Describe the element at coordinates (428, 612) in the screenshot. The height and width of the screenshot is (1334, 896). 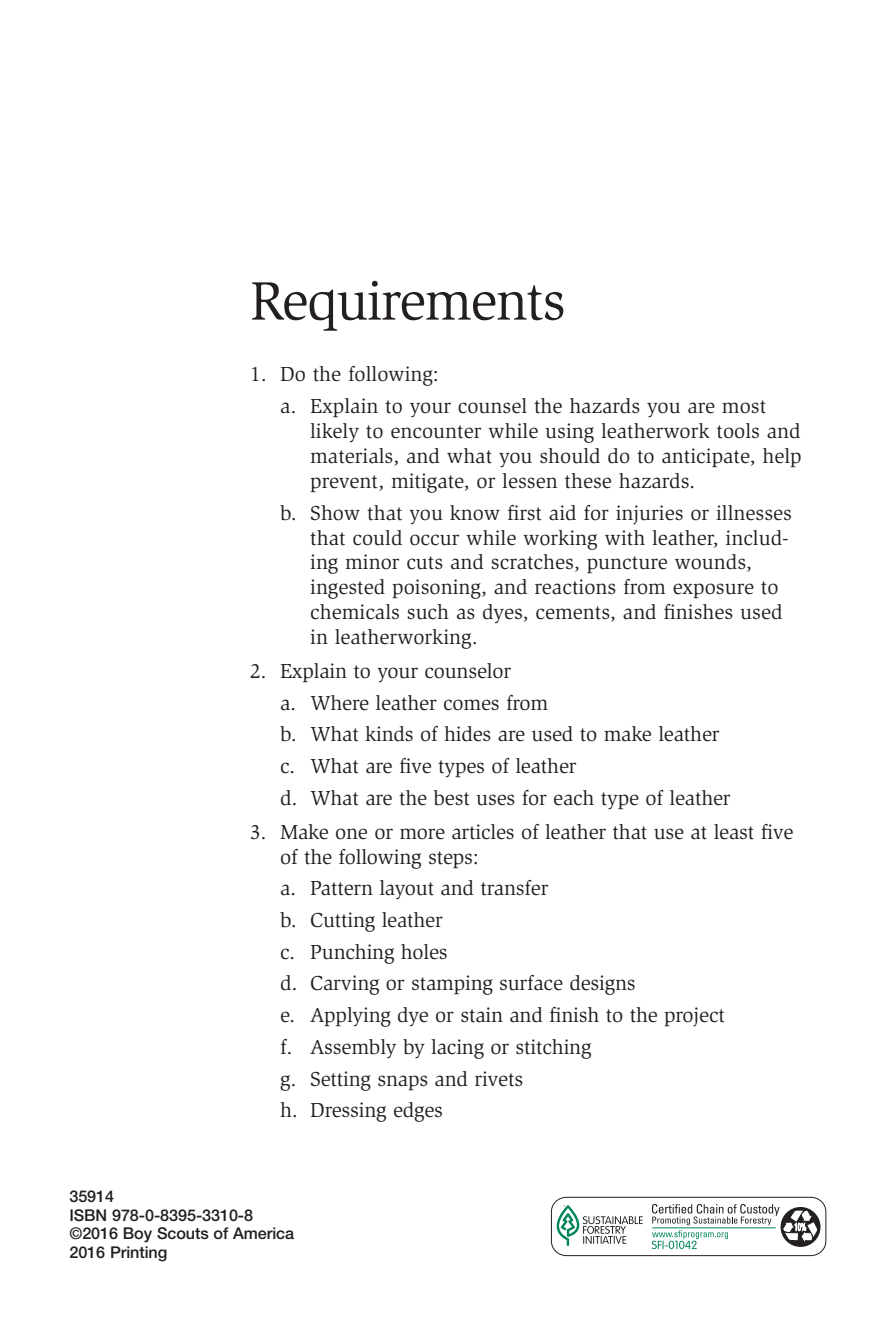
I see `such` at that location.
